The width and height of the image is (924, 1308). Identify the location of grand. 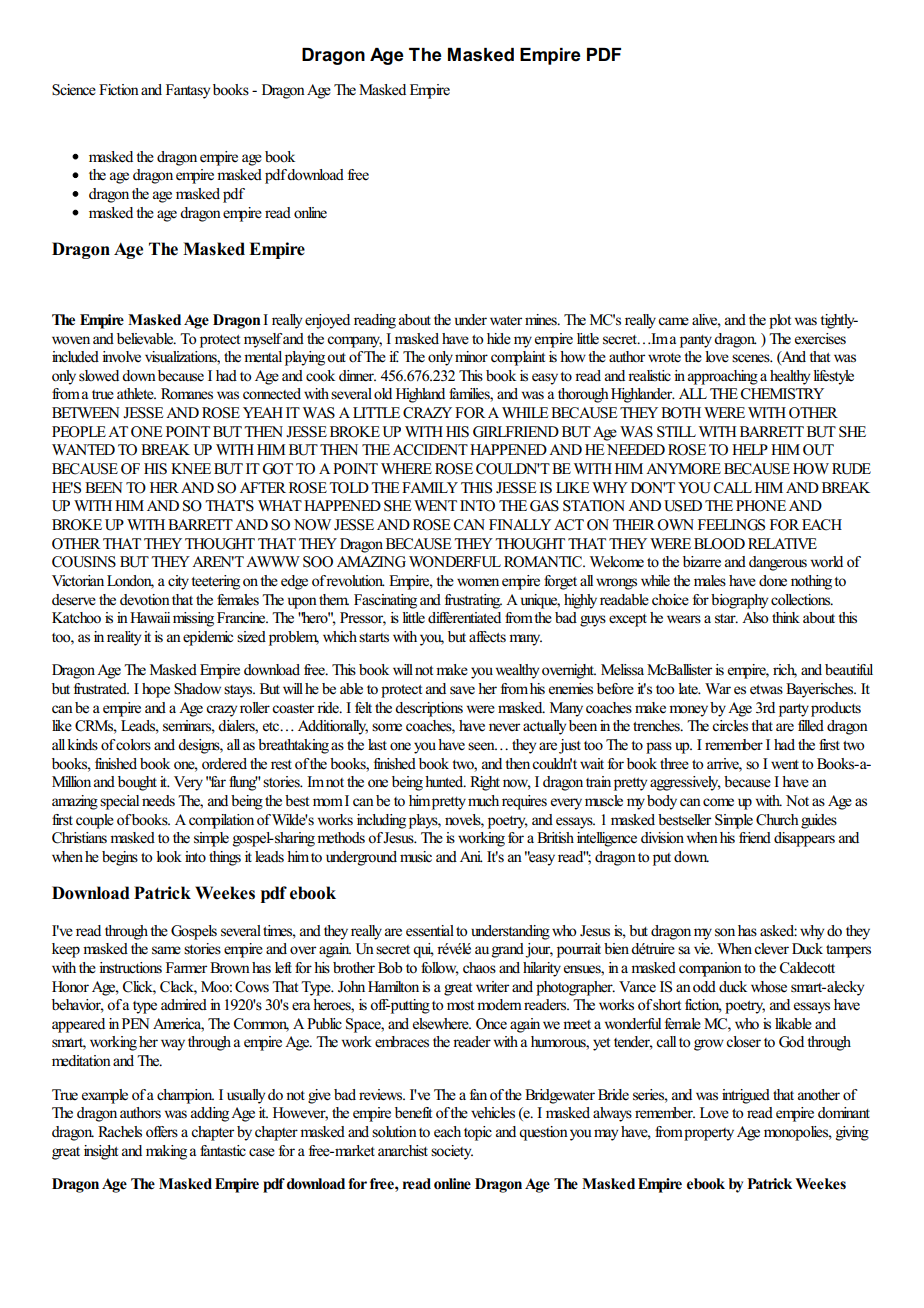
(508, 950).
